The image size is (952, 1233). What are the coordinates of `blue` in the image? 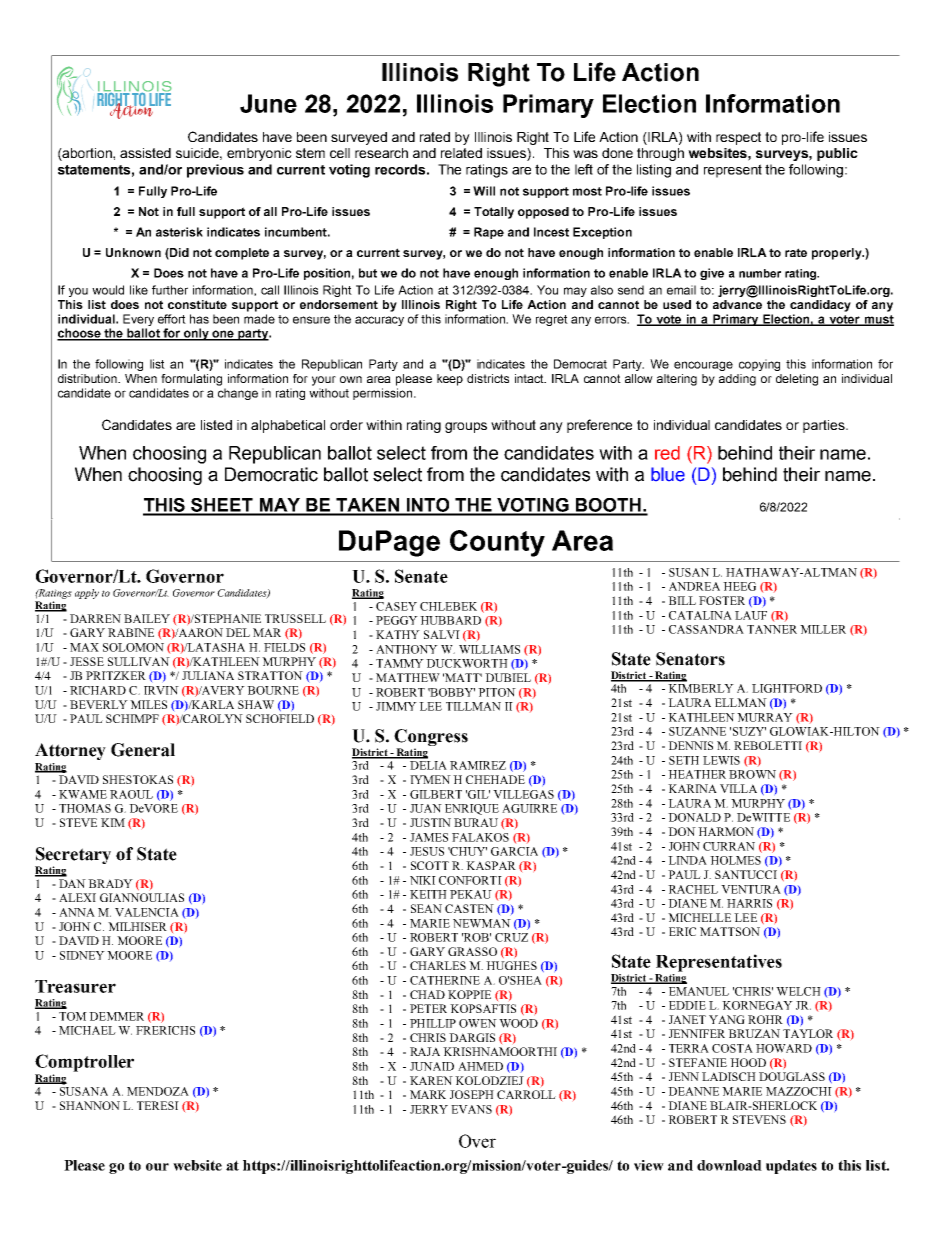 It's located at (668, 474).
